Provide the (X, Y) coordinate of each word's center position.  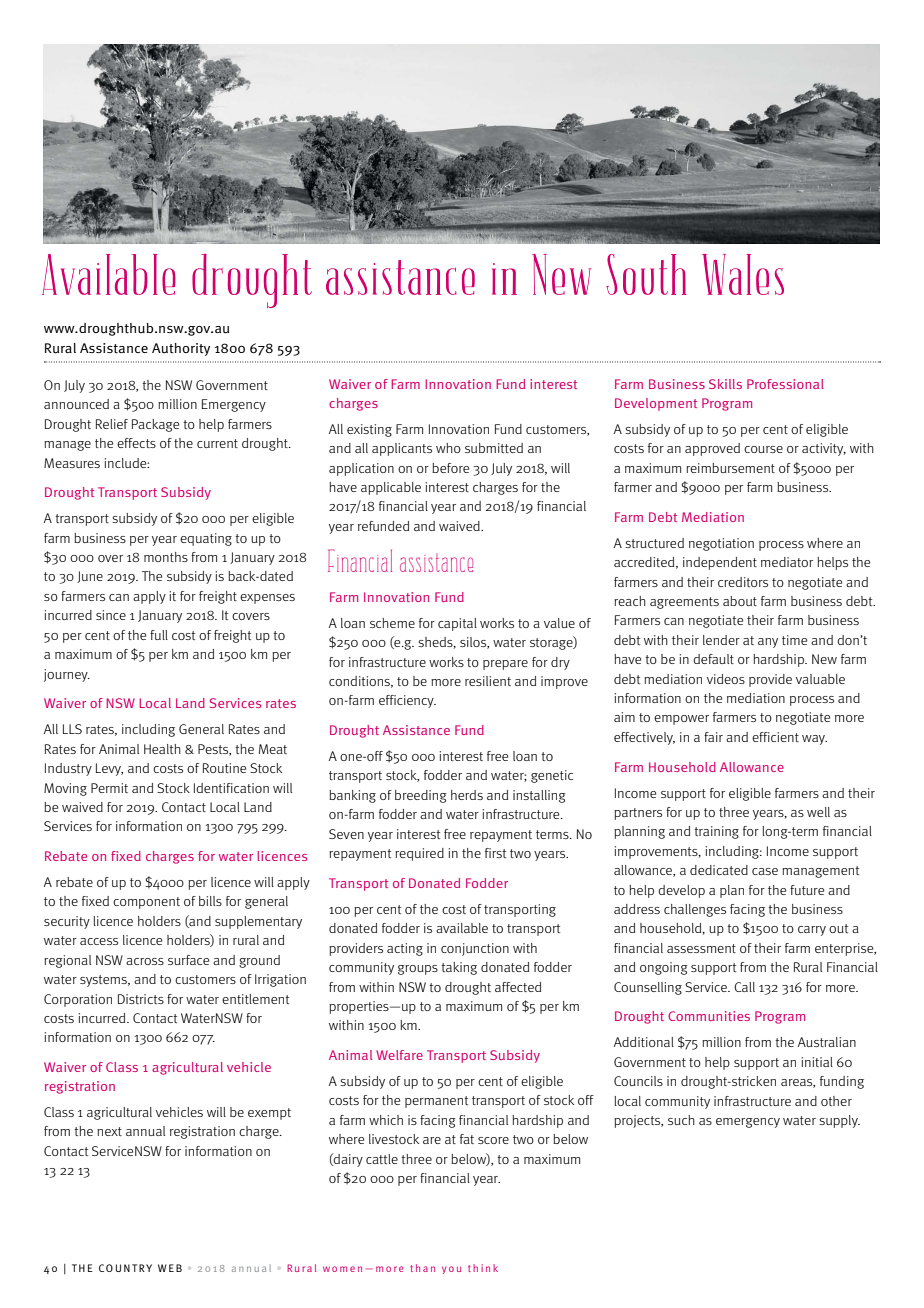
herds (467, 795)
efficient (775, 737)
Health (162, 749)
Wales (743, 274)
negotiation (721, 544)
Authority (181, 349)
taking (459, 968)
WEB (170, 1268)
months (166, 557)
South (646, 274)
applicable (391, 488)
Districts (141, 999)
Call (744, 987)
